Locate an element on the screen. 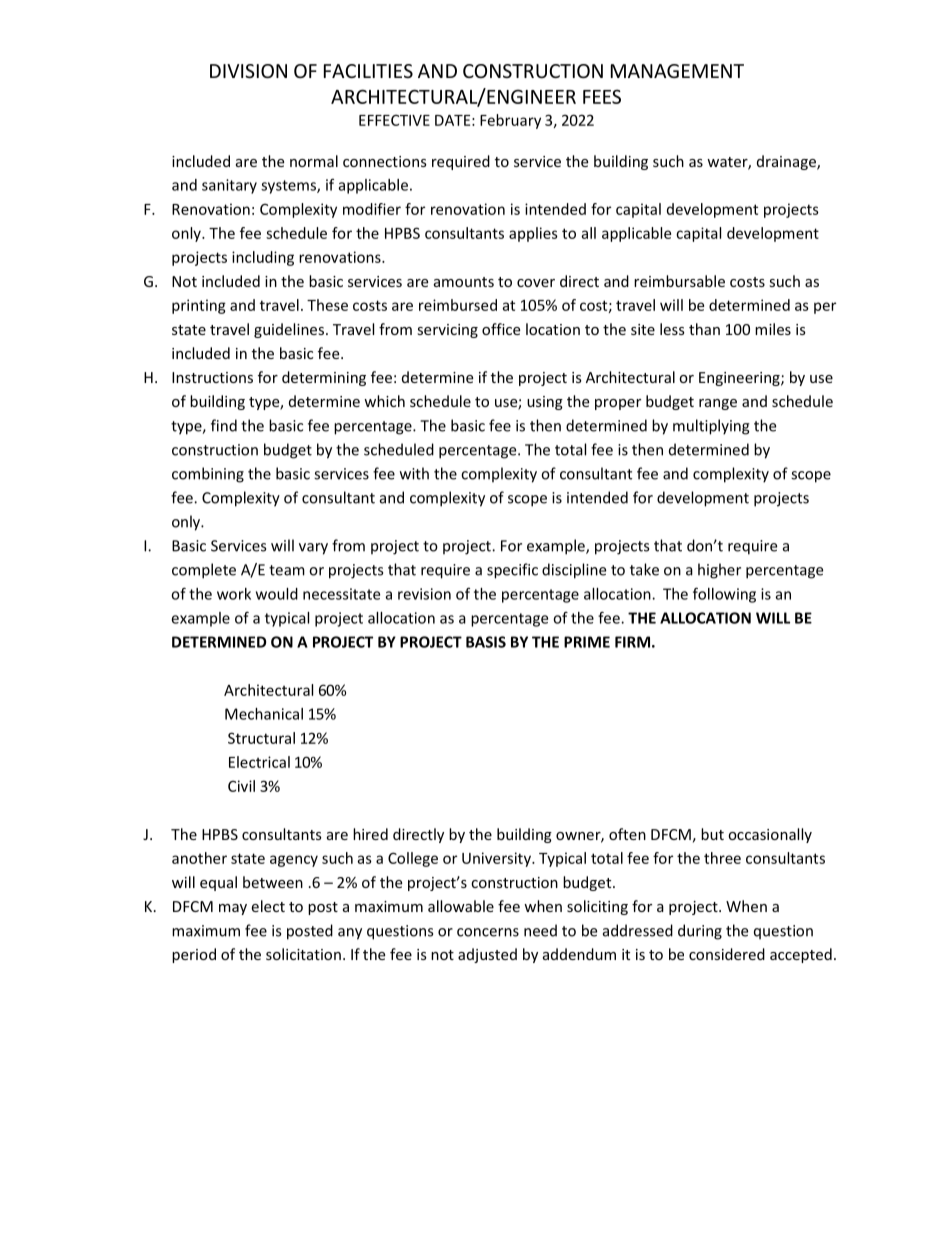 The height and width of the screenshot is (1233, 952). during is located at coordinates (700, 932).
